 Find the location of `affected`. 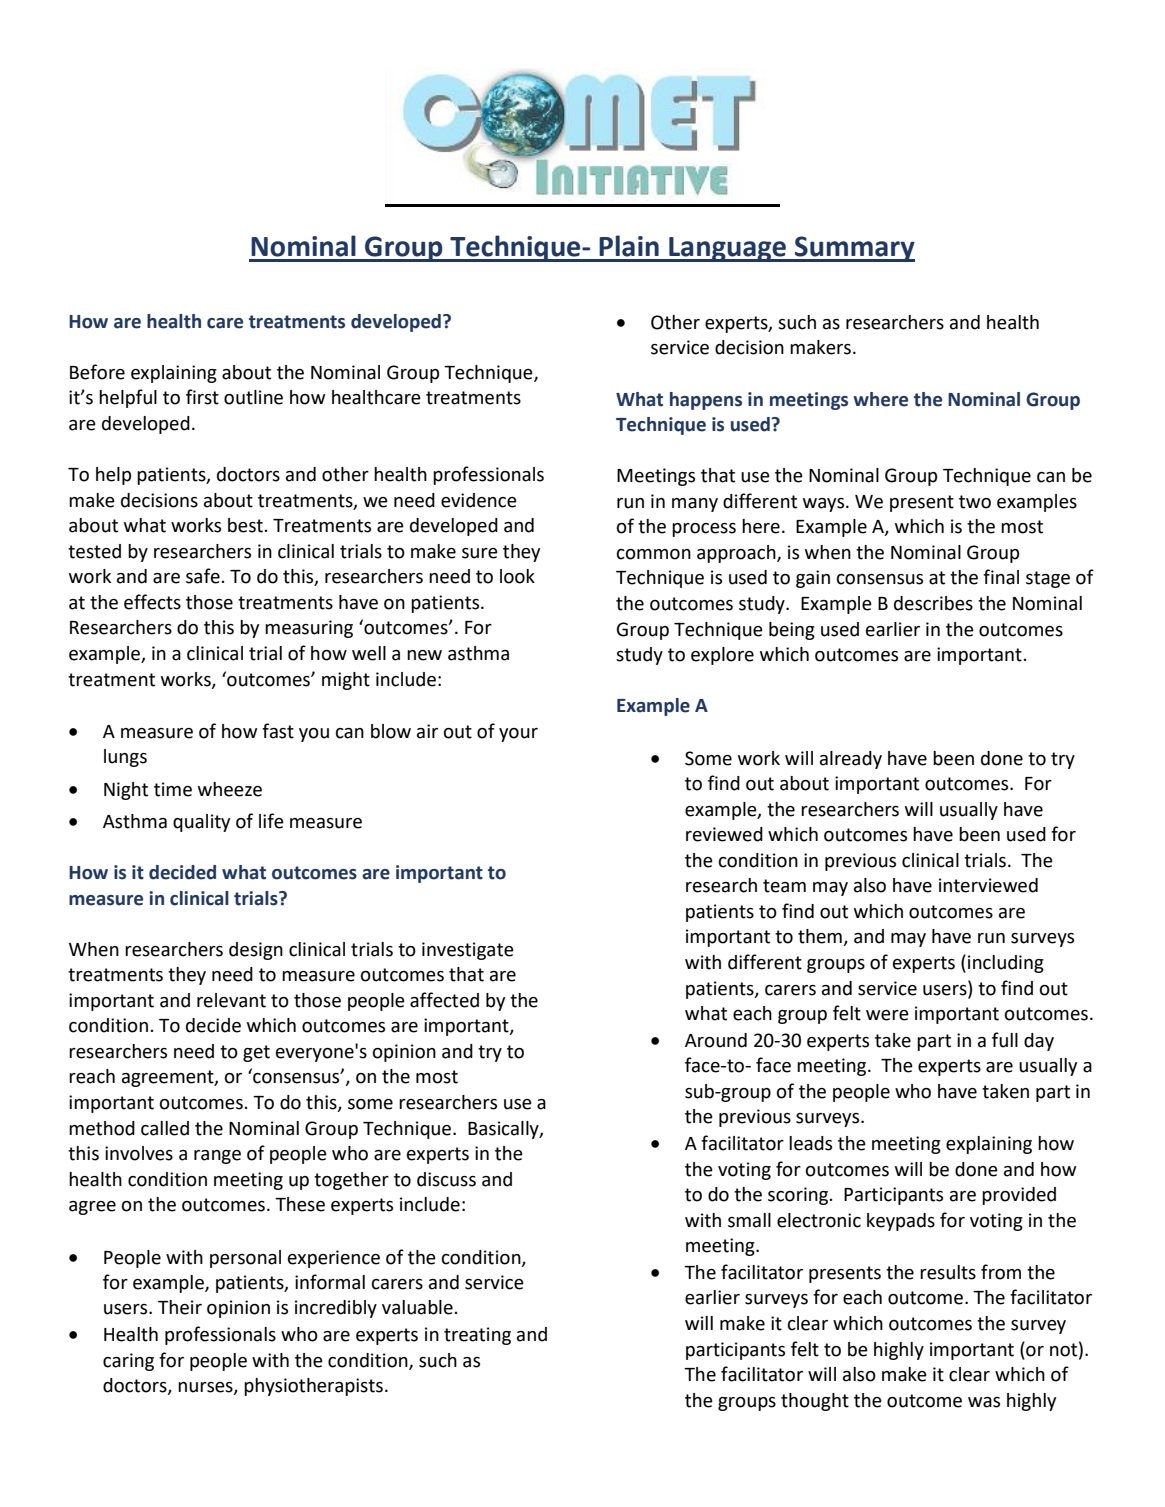

affected is located at coordinates (444, 1000).
